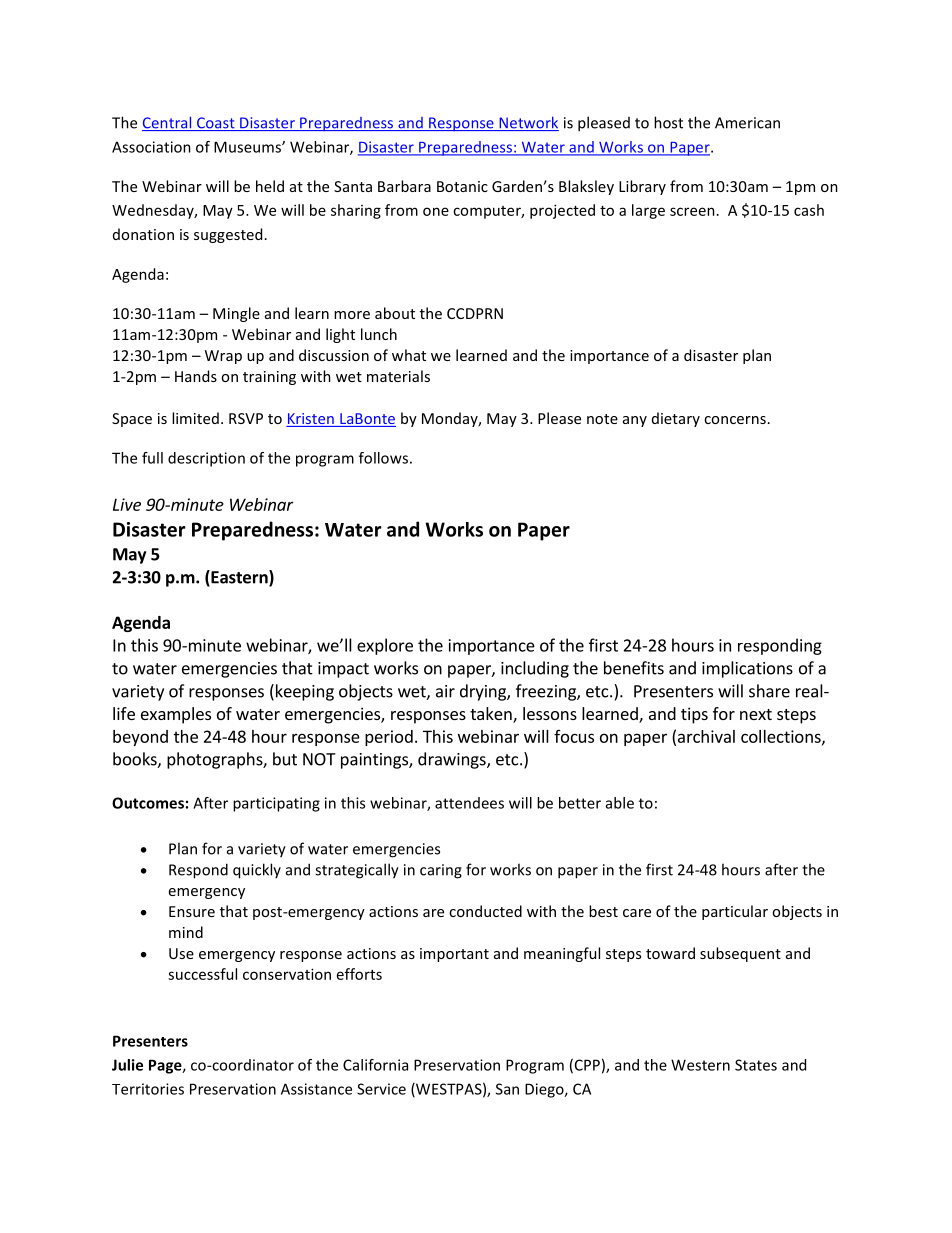 Image resolution: width=952 pixels, height=1233 pixels. What do you see at coordinates (469, 803) in the page?
I see `attendees` at bounding box center [469, 803].
